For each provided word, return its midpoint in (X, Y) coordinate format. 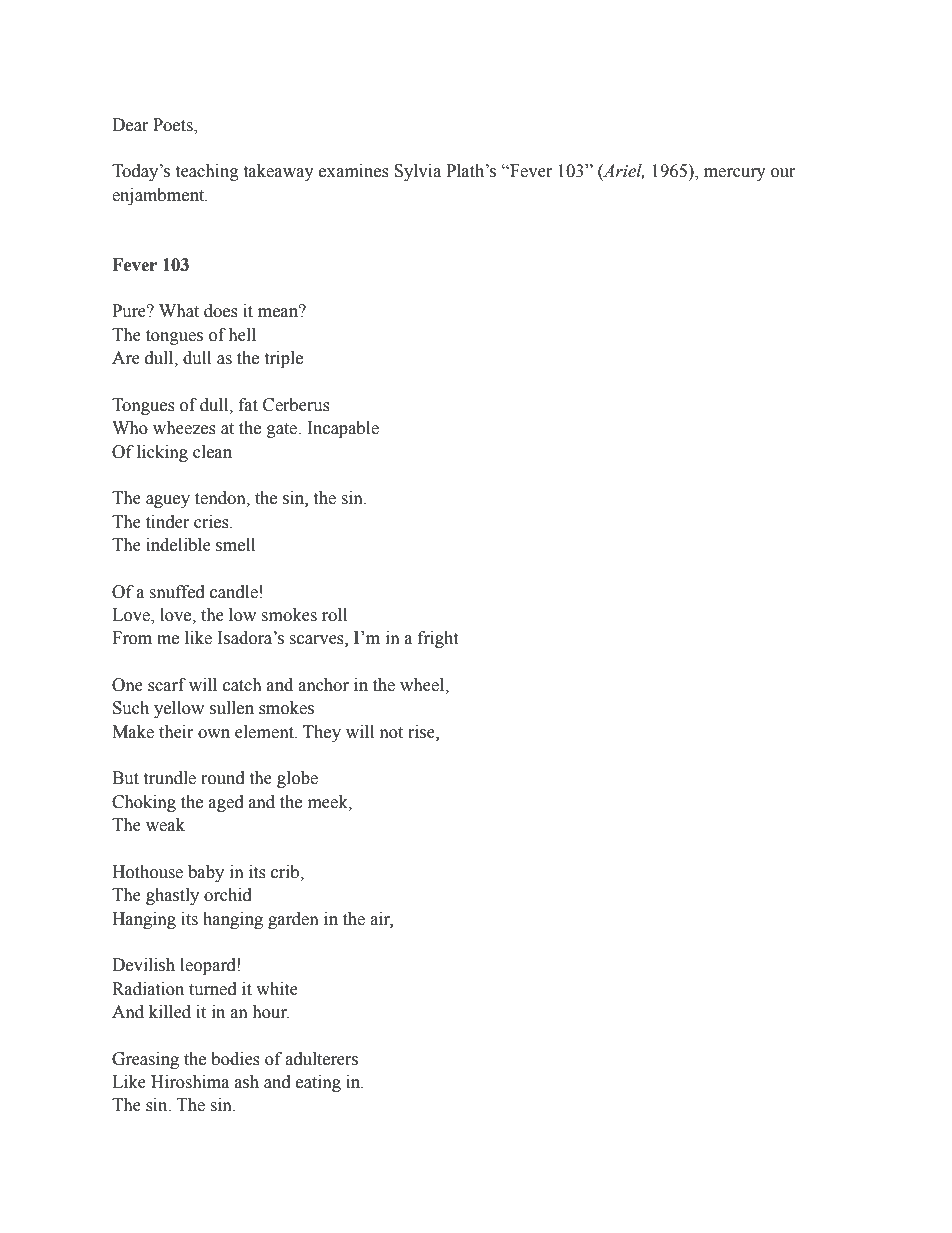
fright (438, 639)
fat (248, 405)
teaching (207, 172)
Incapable (343, 429)
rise (422, 732)
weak (165, 825)
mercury (735, 174)
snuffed (177, 592)
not (391, 733)
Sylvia (417, 172)
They (322, 733)
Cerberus (296, 405)
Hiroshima (190, 1082)
